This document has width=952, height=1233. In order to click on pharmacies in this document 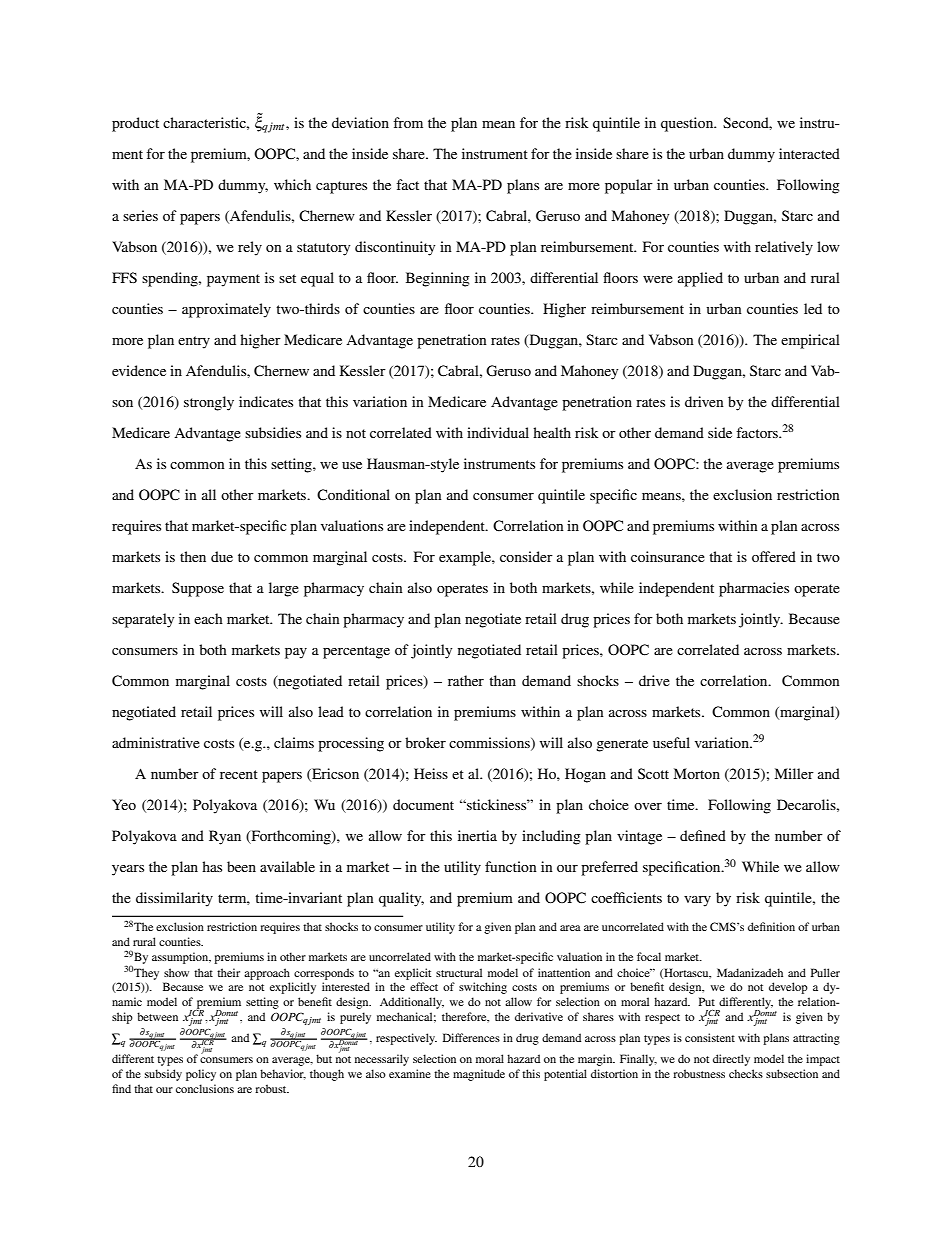, I will do `click(754, 589)`.
